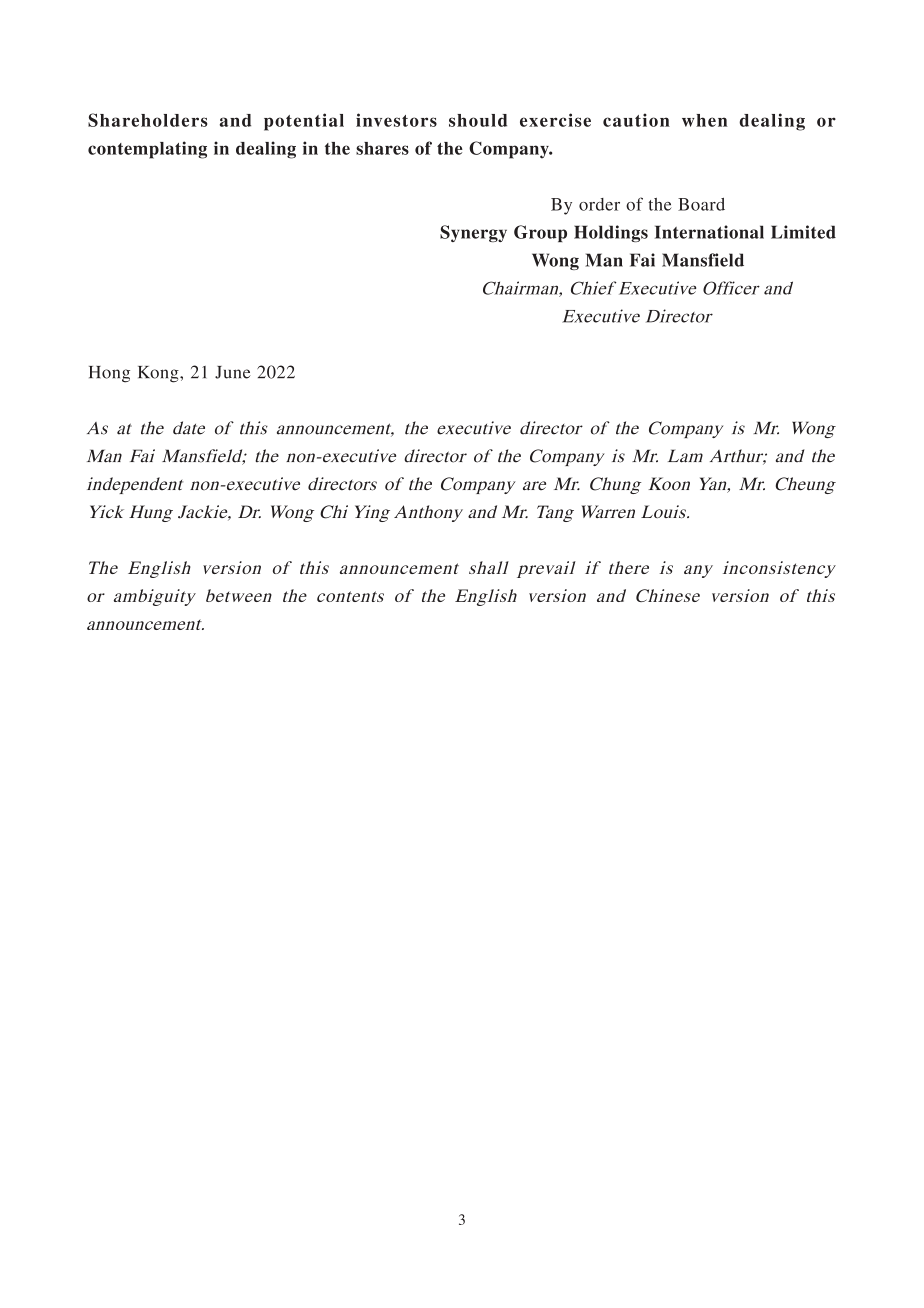 Image resolution: width=924 pixels, height=1308 pixels. What do you see at coordinates (147, 120) in the screenshot?
I see `Shareholders` at bounding box center [147, 120].
